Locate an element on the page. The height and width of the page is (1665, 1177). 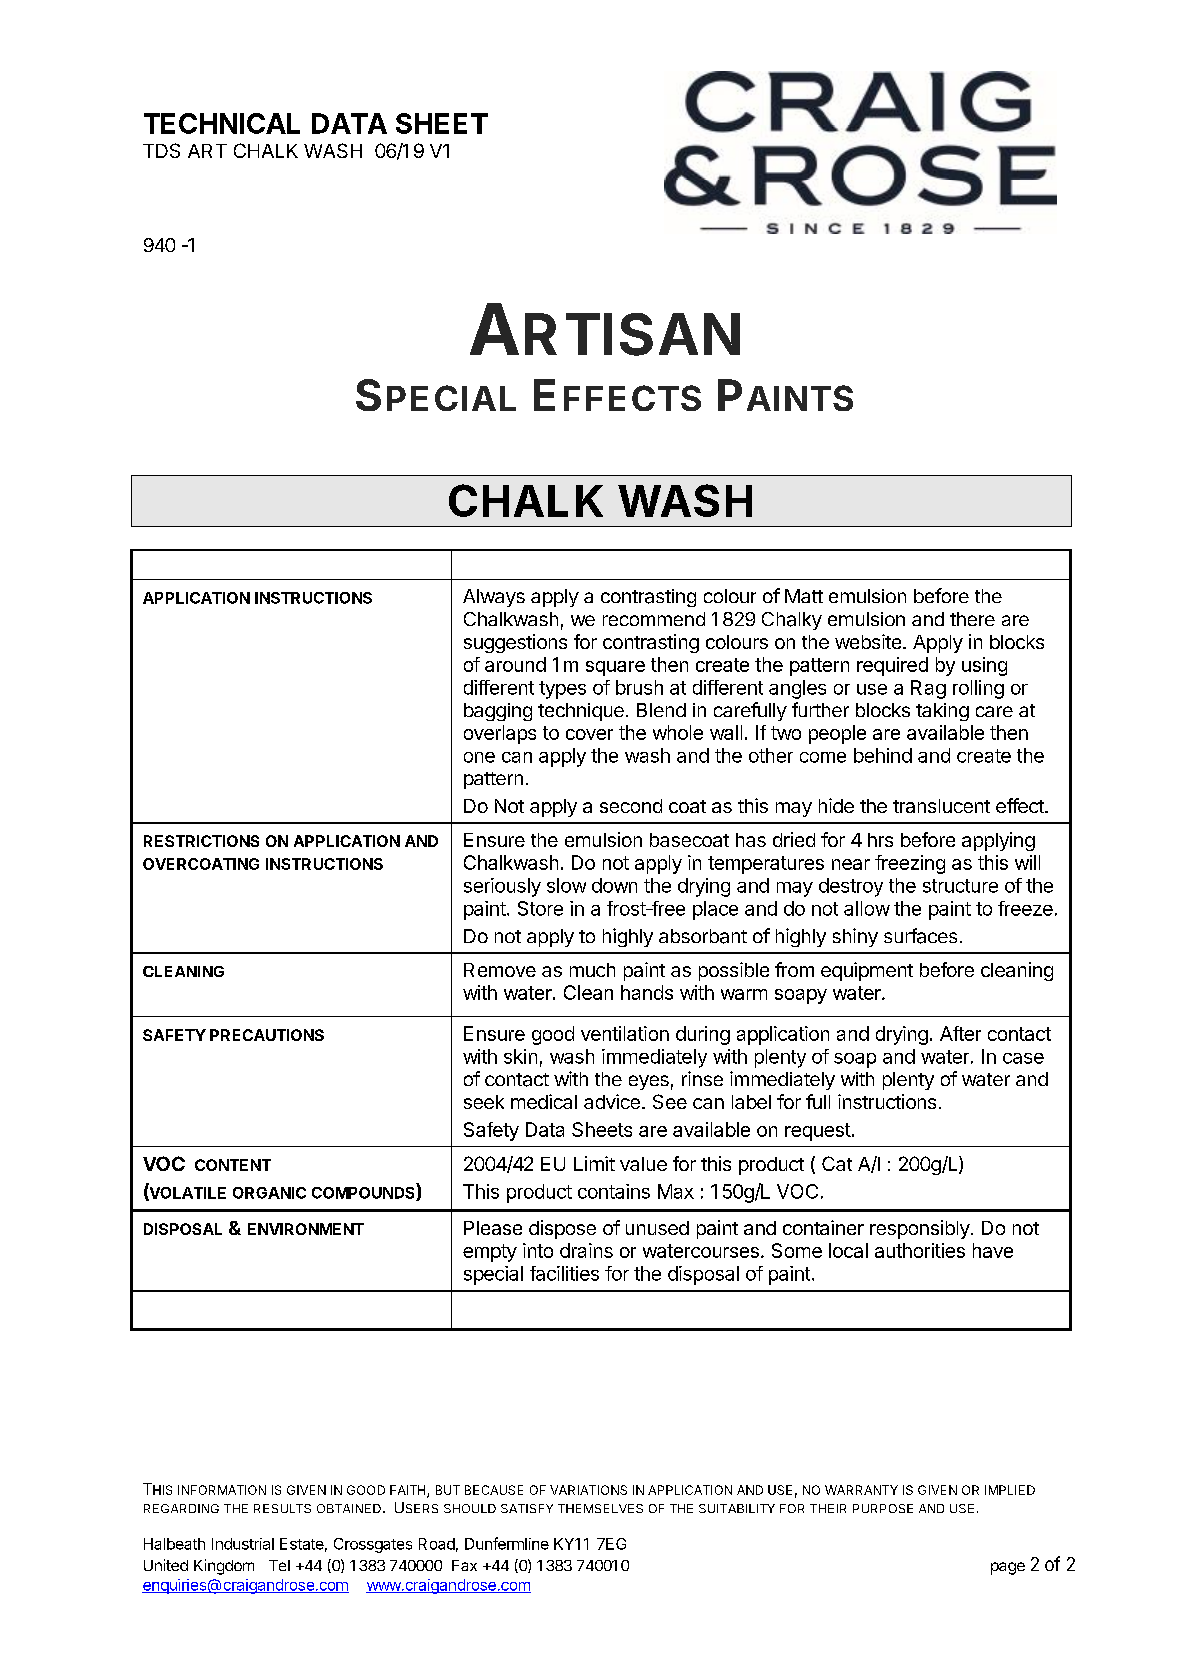
RESULTS is located at coordinates (282, 1508).
